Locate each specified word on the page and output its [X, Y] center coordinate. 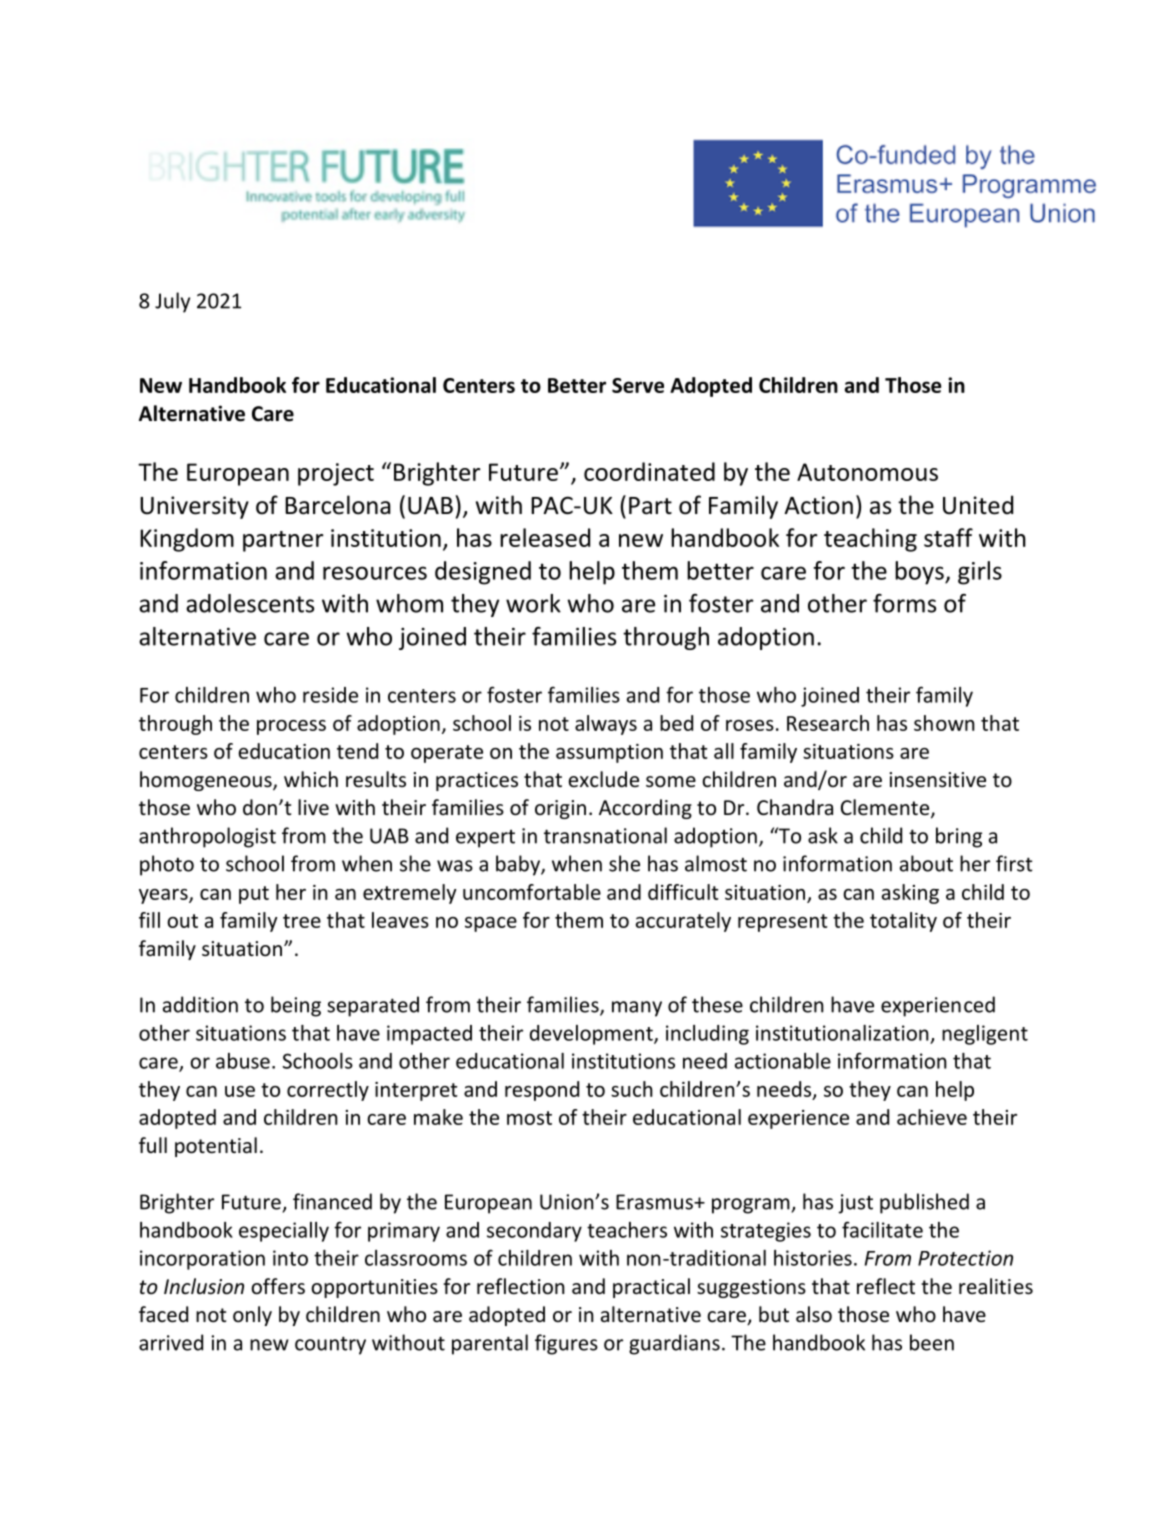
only [252, 1316]
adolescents [250, 603]
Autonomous [867, 472]
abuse [243, 1061]
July [172, 302]
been [932, 1342]
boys [920, 573]
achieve [932, 1117]
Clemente [886, 808]
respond [542, 1091]
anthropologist [207, 837]
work [533, 603]
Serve [638, 385]
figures [566, 1344]
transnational [605, 835]
